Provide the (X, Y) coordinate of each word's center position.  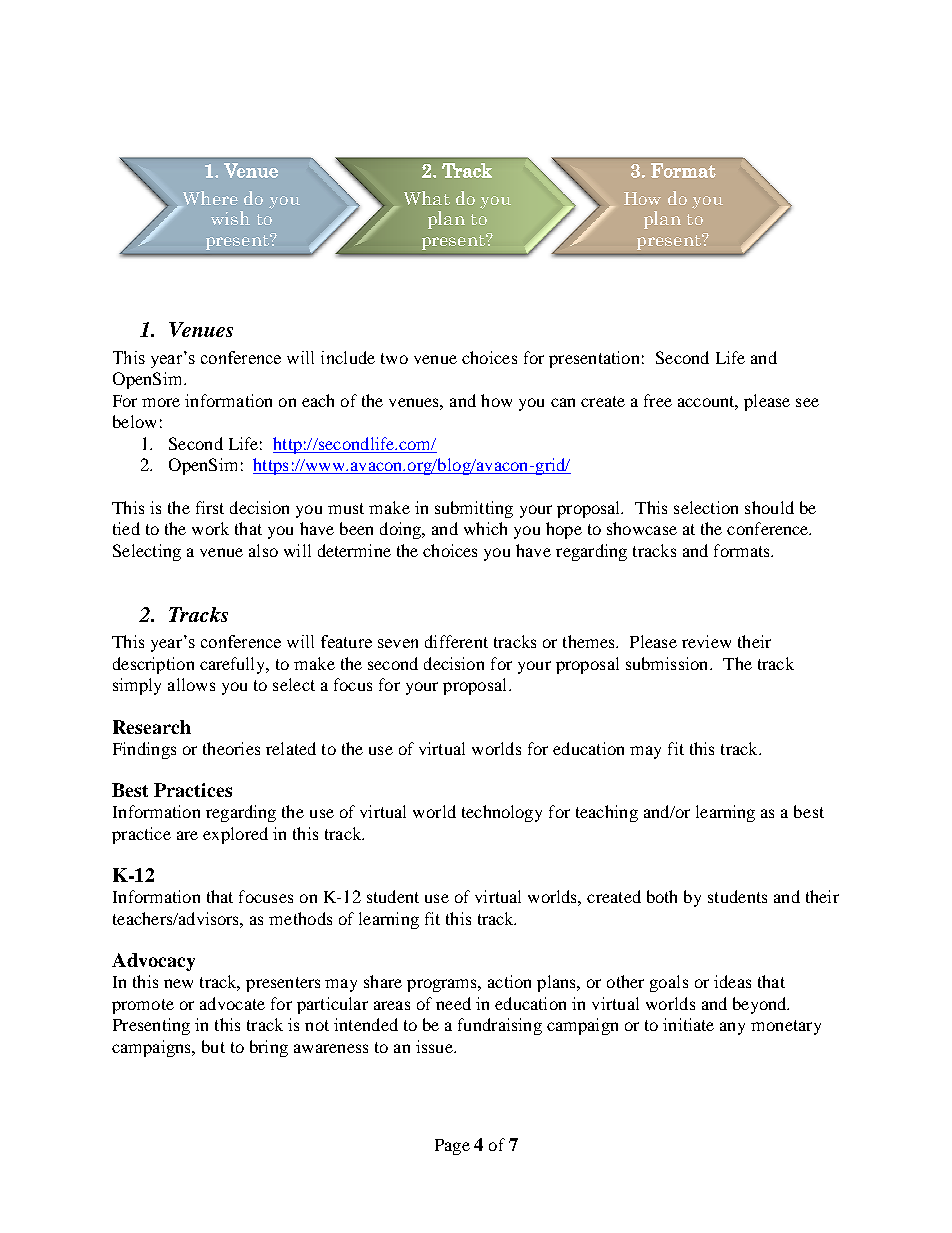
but (213, 1046)
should (769, 507)
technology (502, 813)
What (427, 198)
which (485, 528)
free (658, 400)
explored (235, 835)
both (662, 896)
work (210, 528)
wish (230, 218)
